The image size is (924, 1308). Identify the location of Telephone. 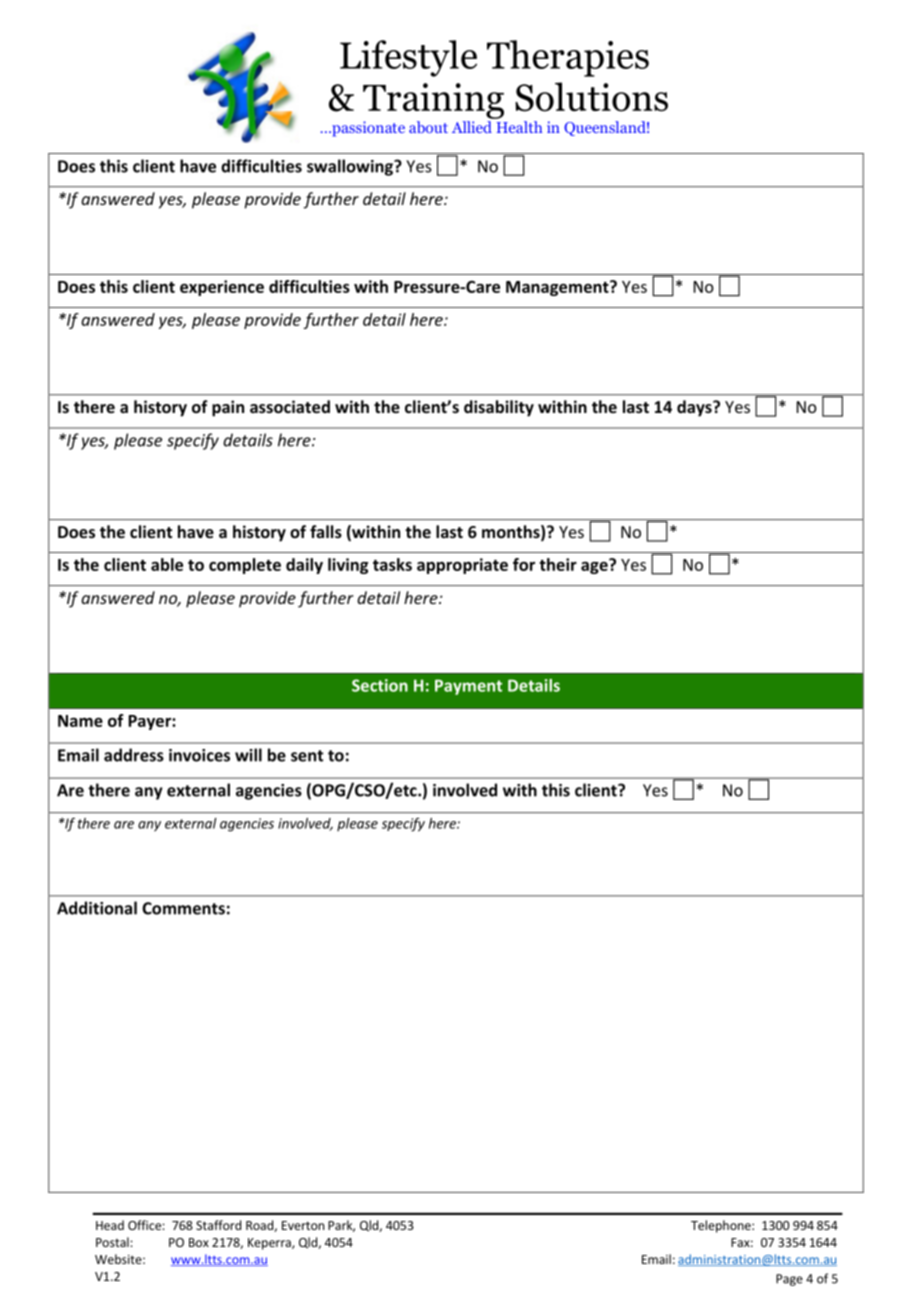
(722, 1226).
